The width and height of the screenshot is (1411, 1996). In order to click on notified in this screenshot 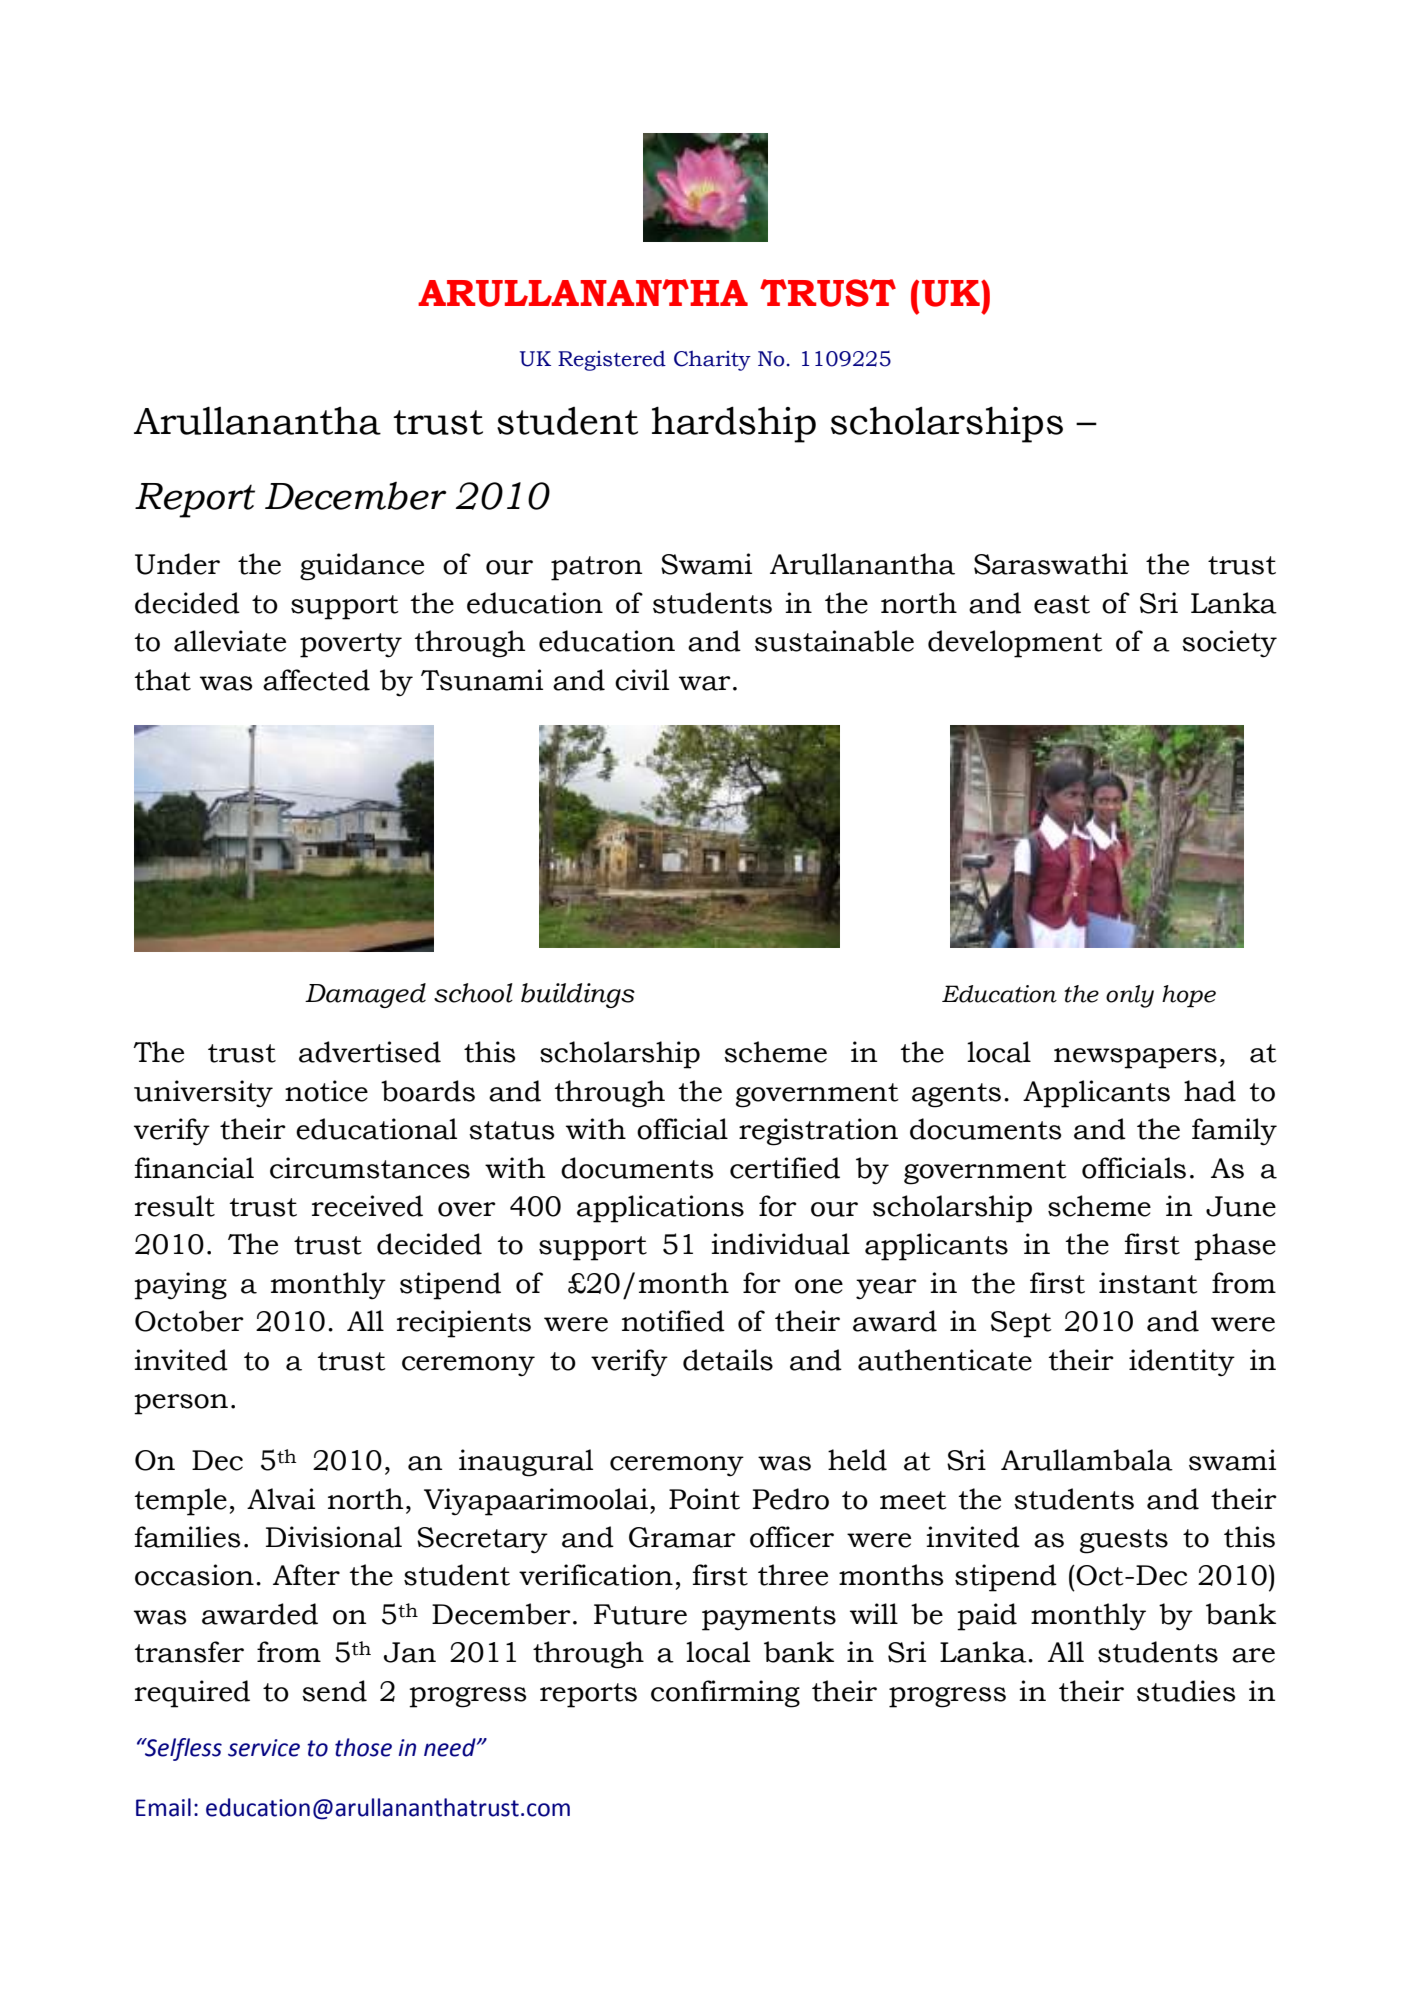, I will do `click(673, 1321)`.
